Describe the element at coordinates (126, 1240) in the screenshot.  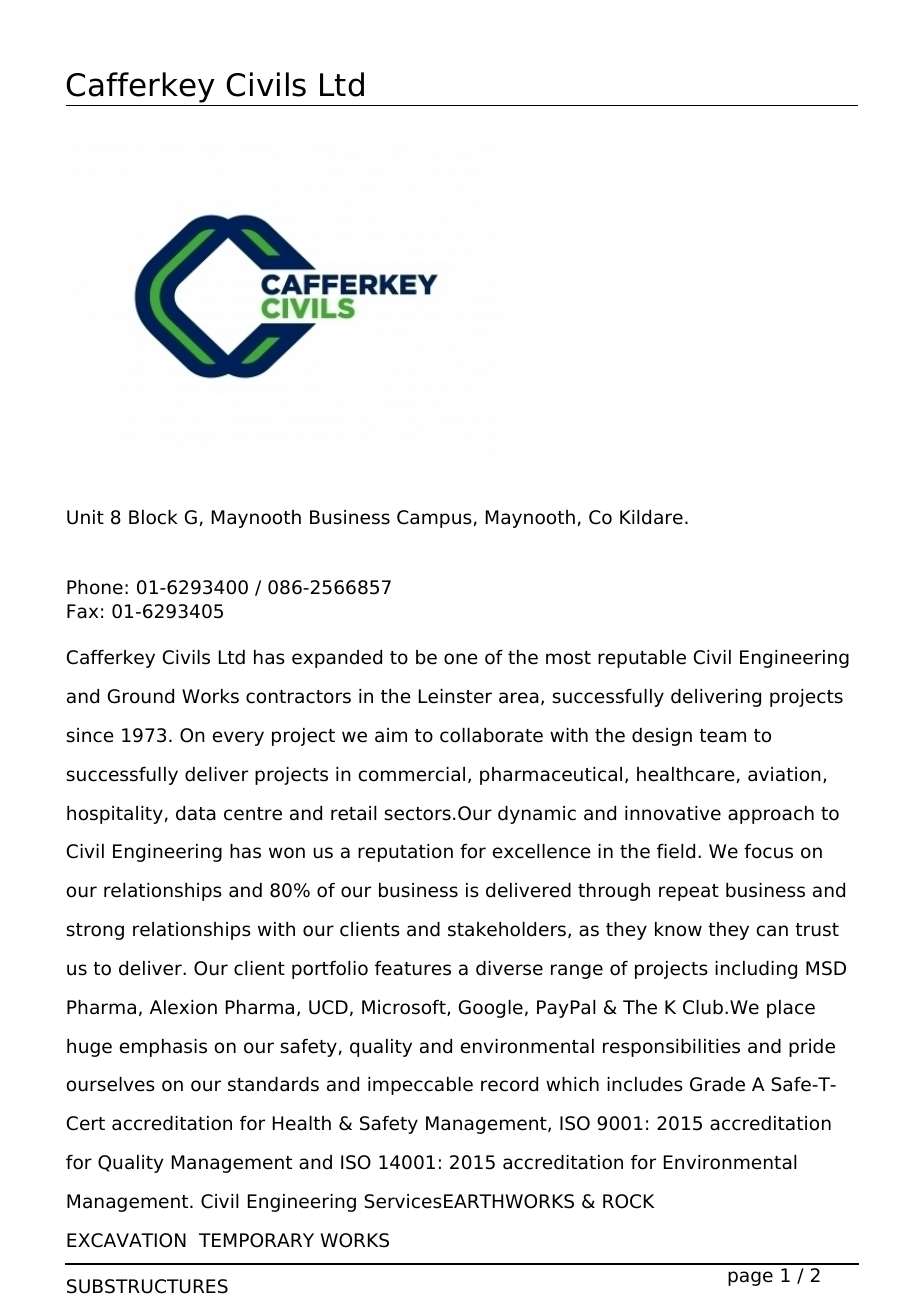
I see `EXCAVATION` at that location.
